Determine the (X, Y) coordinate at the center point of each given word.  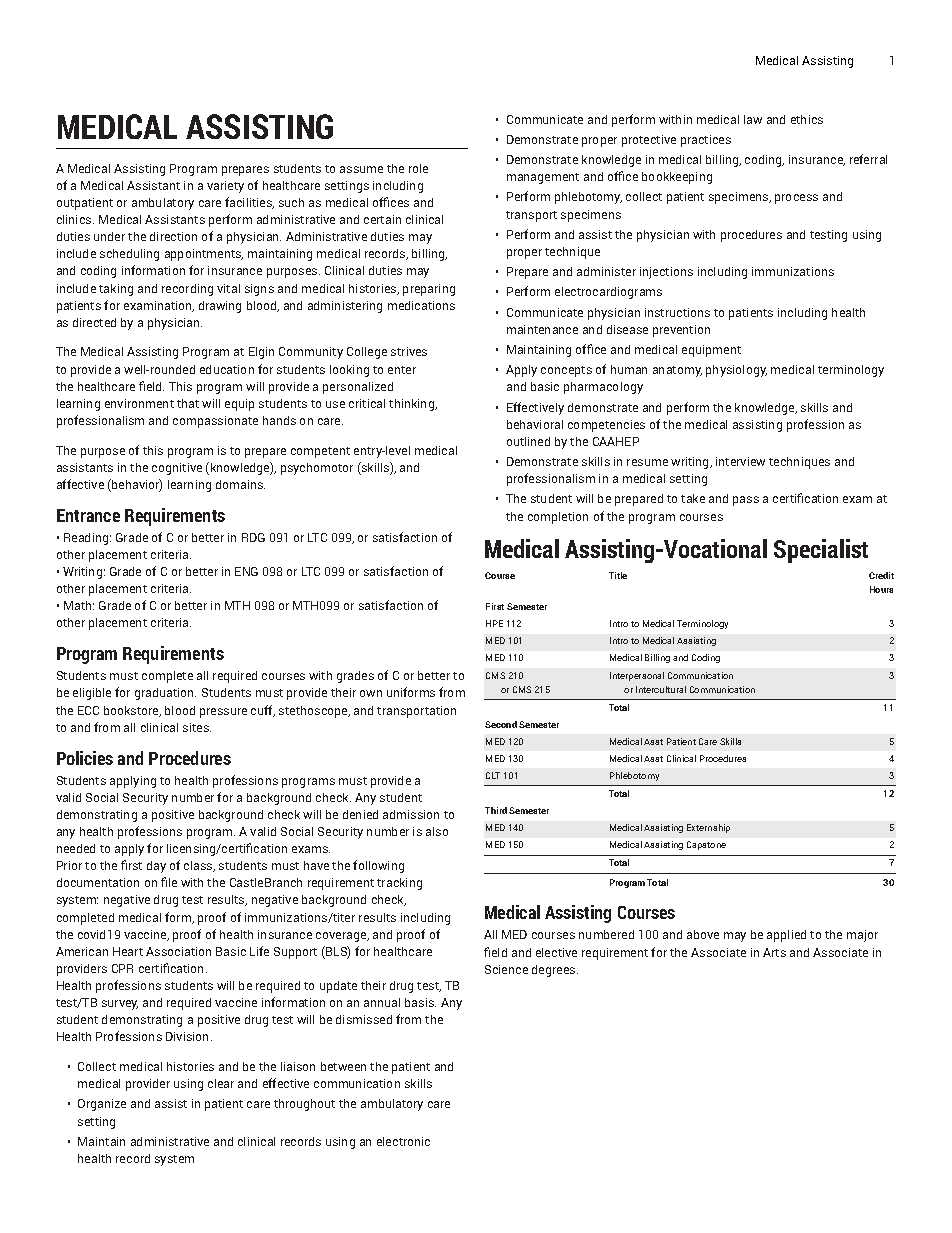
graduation (165, 694)
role (418, 168)
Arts (774, 952)
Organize (102, 1105)
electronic (403, 1141)
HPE (494, 623)
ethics (807, 119)
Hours (881, 589)
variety (225, 187)
